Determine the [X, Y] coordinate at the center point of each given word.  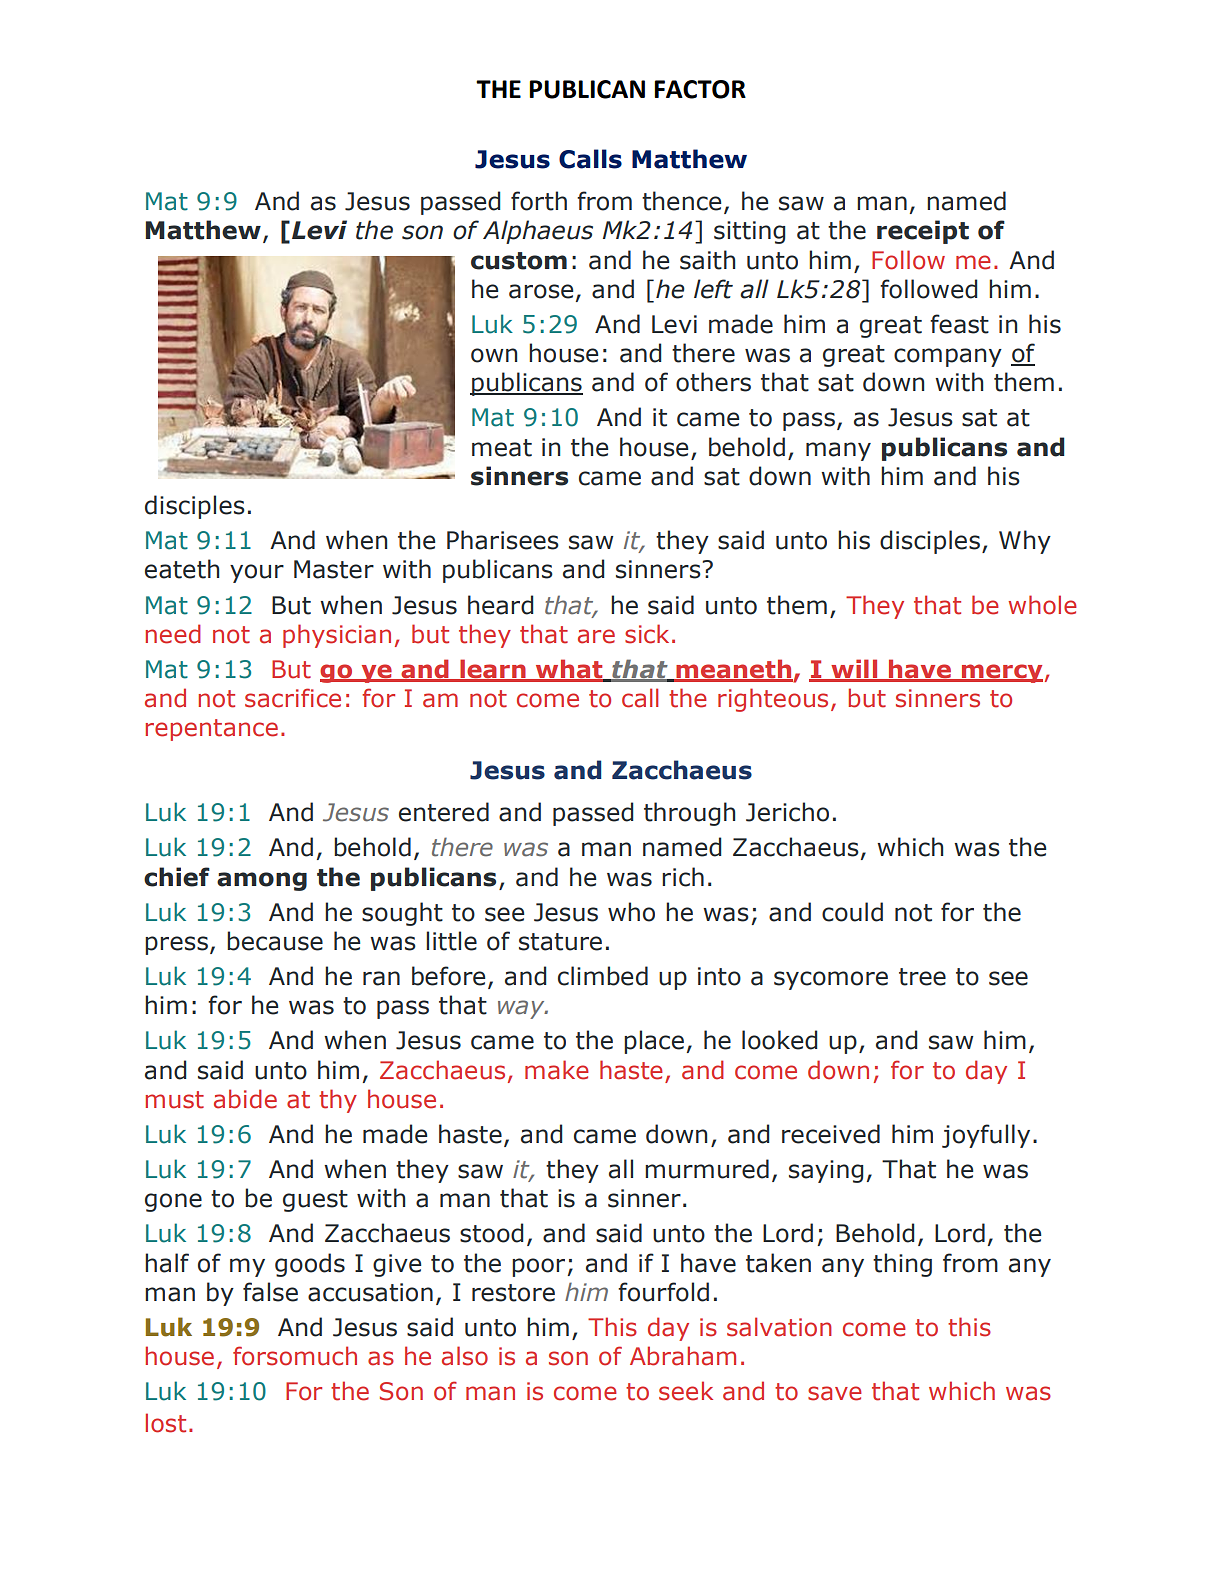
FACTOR [700, 89]
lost [166, 1423]
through [689, 814]
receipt [923, 232]
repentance [211, 730]
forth [539, 201]
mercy [1001, 673]
